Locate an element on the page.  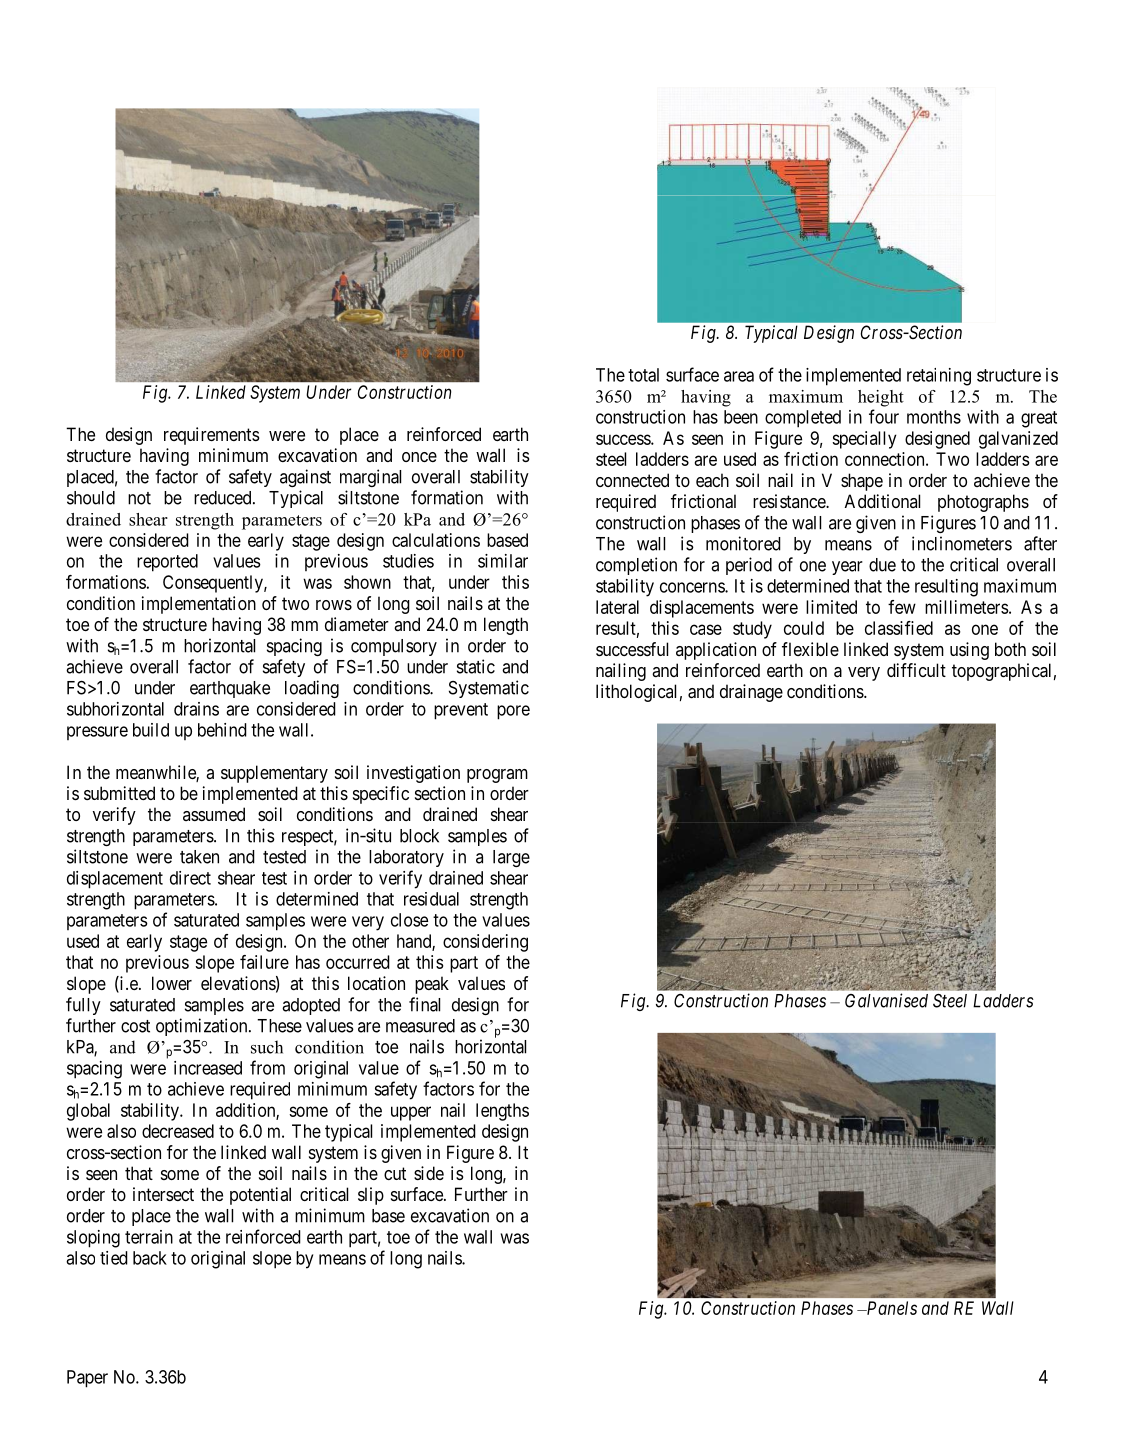
Galvanised is located at coordinates (886, 1000).
